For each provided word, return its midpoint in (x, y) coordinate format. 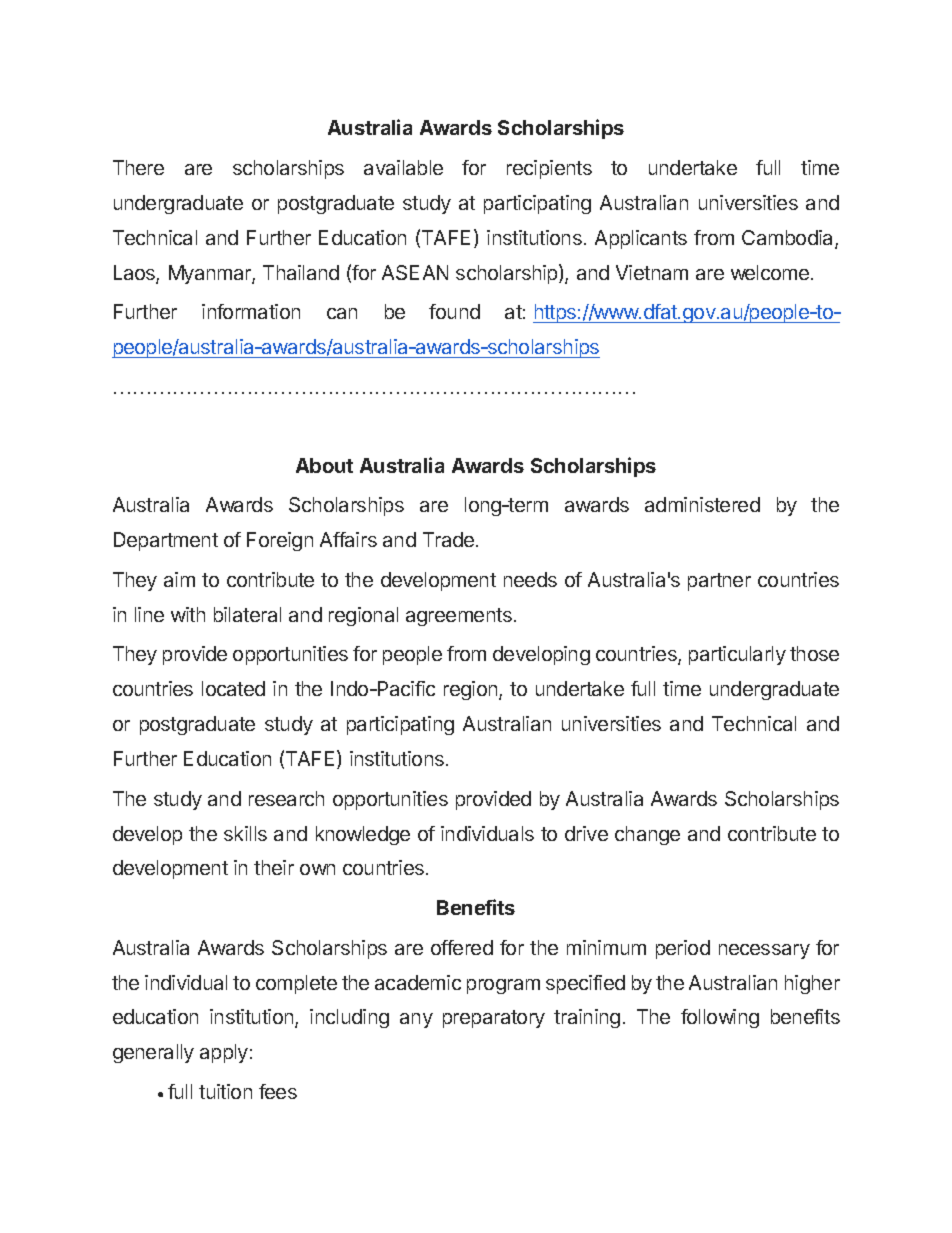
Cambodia (789, 239)
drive (586, 833)
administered (702, 504)
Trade (450, 539)
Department (166, 541)
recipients (549, 169)
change (647, 835)
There (138, 167)
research (286, 798)
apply (224, 1053)
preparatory (494, 1019)
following (720, 1018)
